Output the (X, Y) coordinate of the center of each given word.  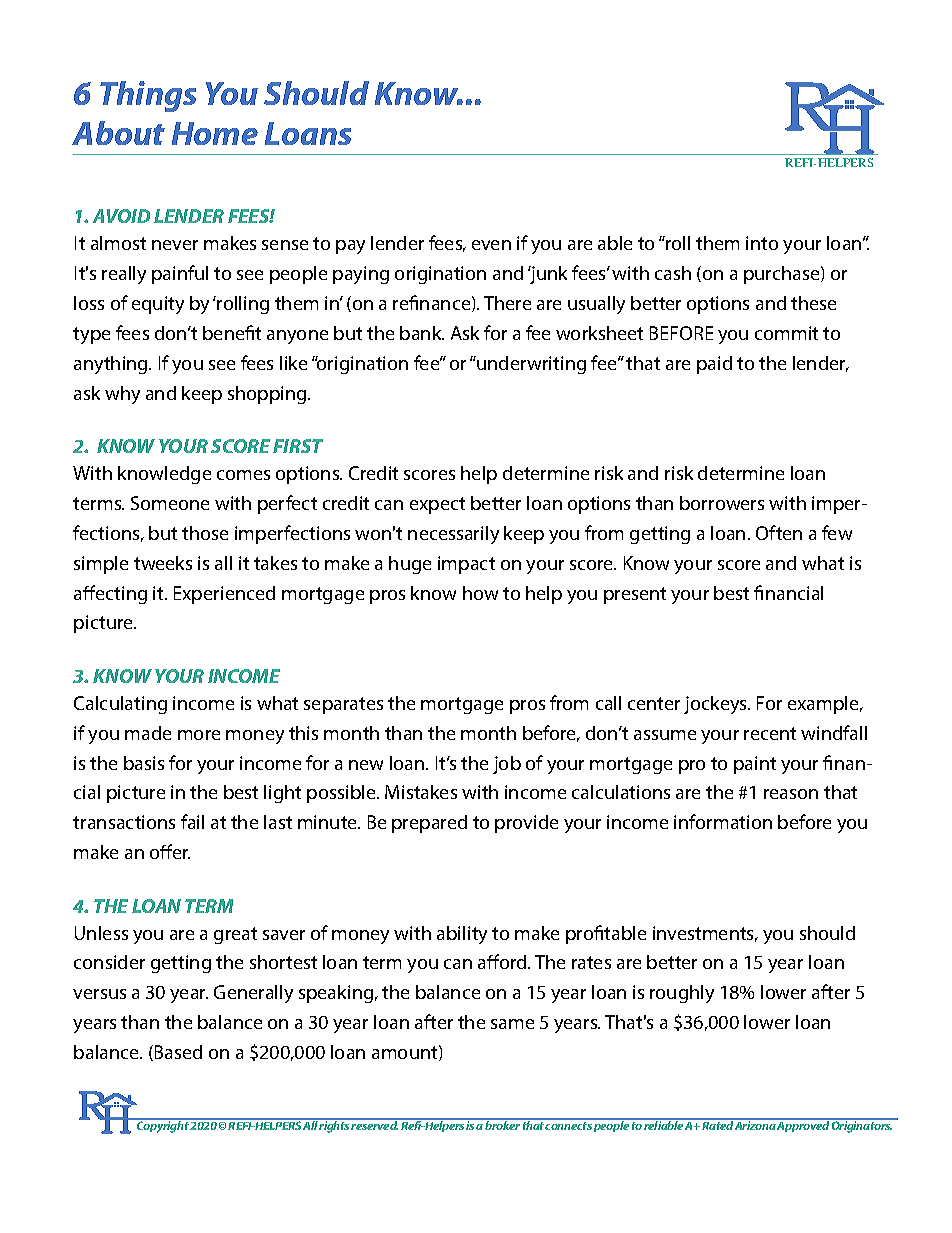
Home (215, 133)
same (512, 1024)
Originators (861, 1126)
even (491, 245)
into (762, 243)
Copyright (162, 1126)
